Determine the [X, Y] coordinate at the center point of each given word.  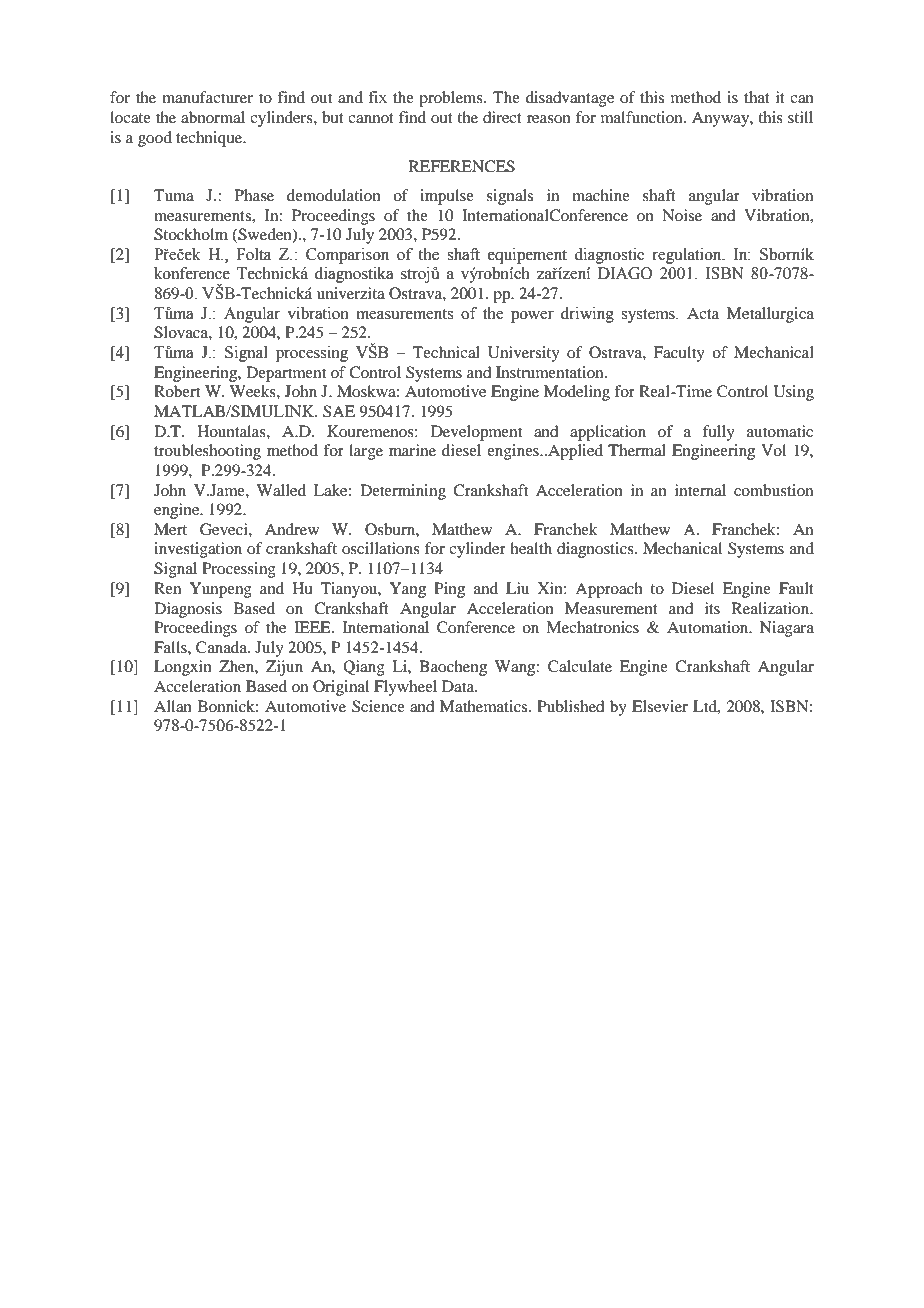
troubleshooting [207, 452]
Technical [446, 352]
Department [286, 374]
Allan [173, 706]
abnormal [213, 117]
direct [502, 117]
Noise [682, 215]
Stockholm [191, 234]
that [757, 97]
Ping [449, 590]
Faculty [679, 354]
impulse [447, 197]
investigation [198, 550]
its [712, 608]
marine [412, 450]
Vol [773, 450]
